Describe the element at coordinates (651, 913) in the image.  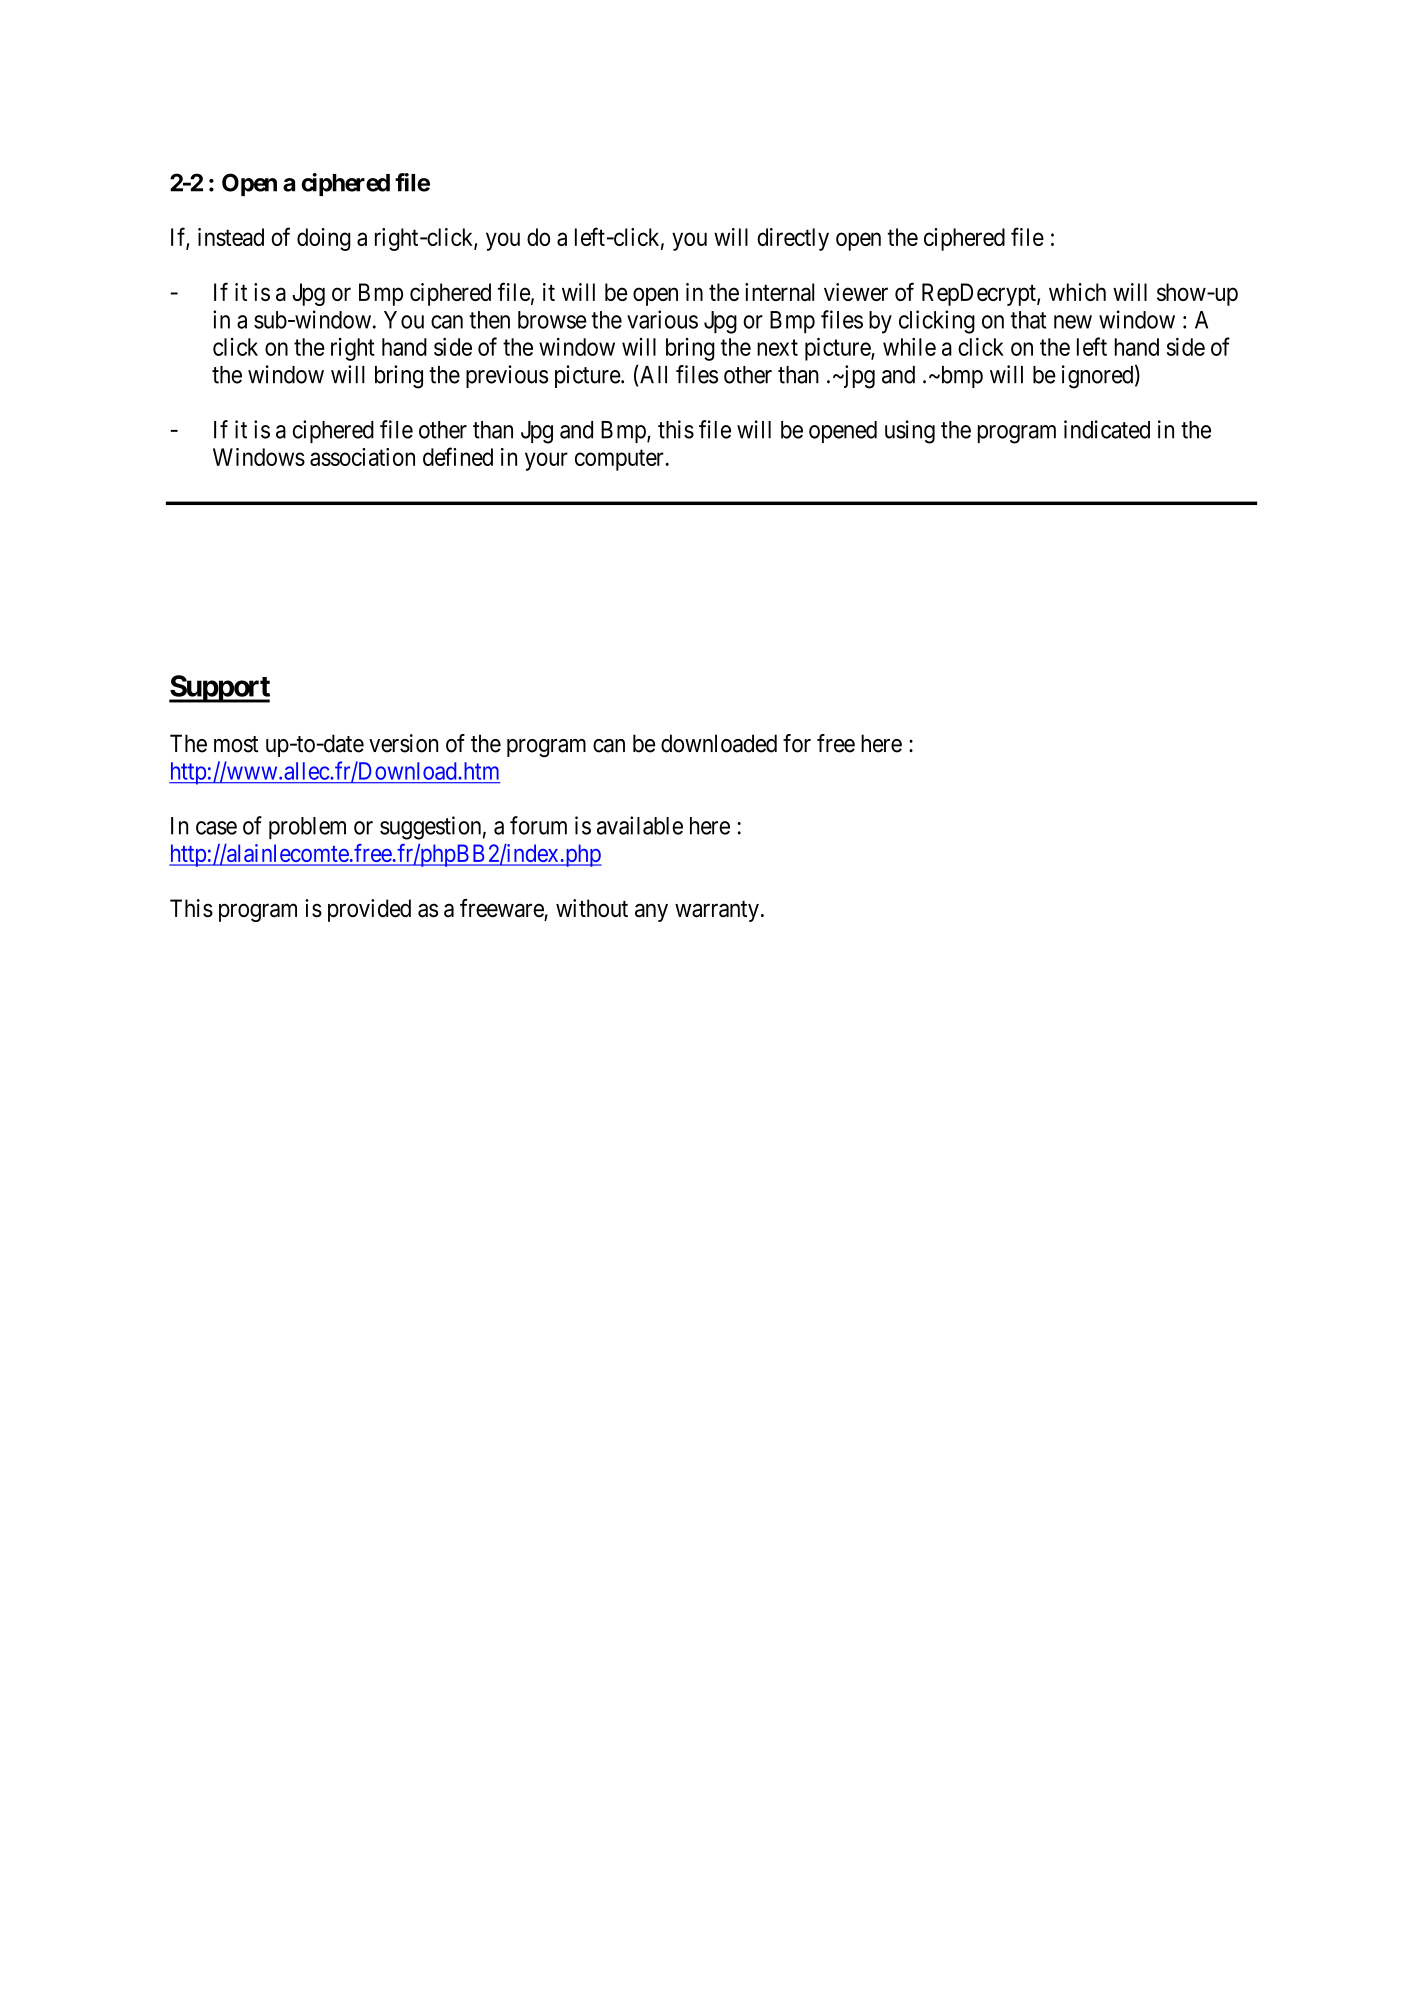
I see `any` at that location.
